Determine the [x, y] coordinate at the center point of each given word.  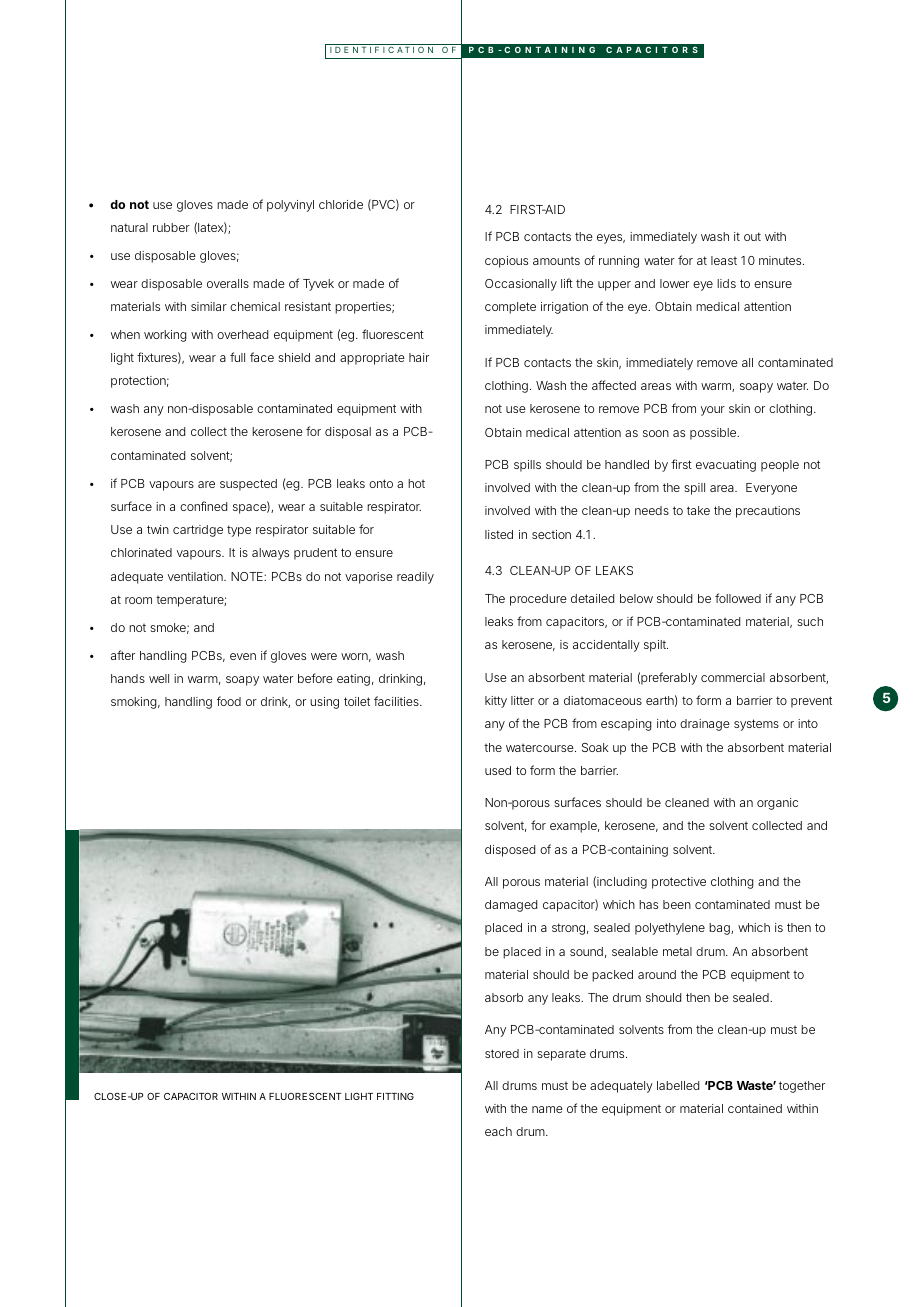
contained [755, 1108]
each [498, 1131]
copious [506, 262]
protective [679, 883]
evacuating [726, 466]
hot [416, 483]
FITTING [395, 1096]
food [229, 701]
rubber [171, 227]
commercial [733, 677]
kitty [496, 702]
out [752, 236]
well [159, 678]
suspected [248, 485]
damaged [511, 906]
